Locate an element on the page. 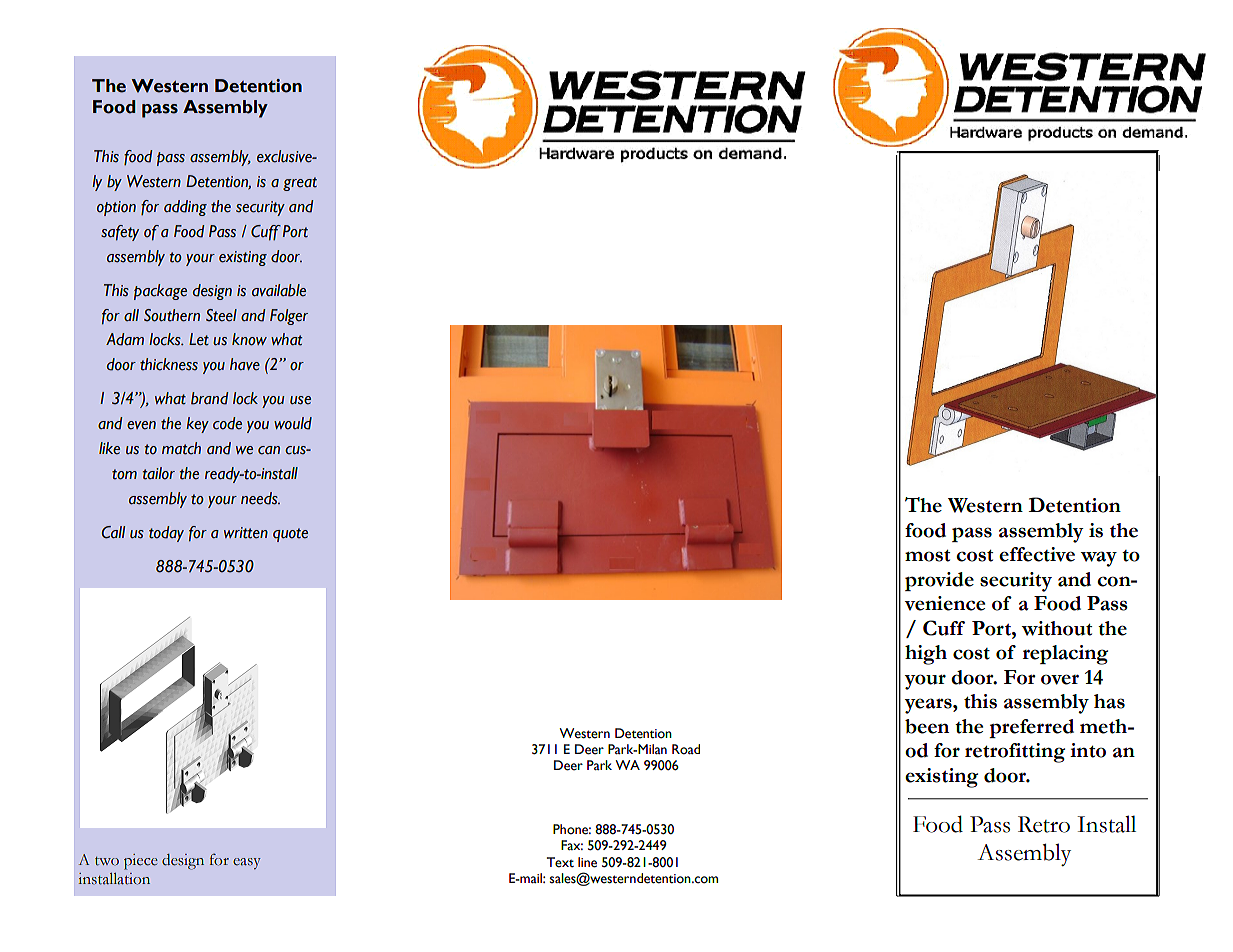 The height and width of the image is (952, 1233). Text is located at coordinates (560, 862).
